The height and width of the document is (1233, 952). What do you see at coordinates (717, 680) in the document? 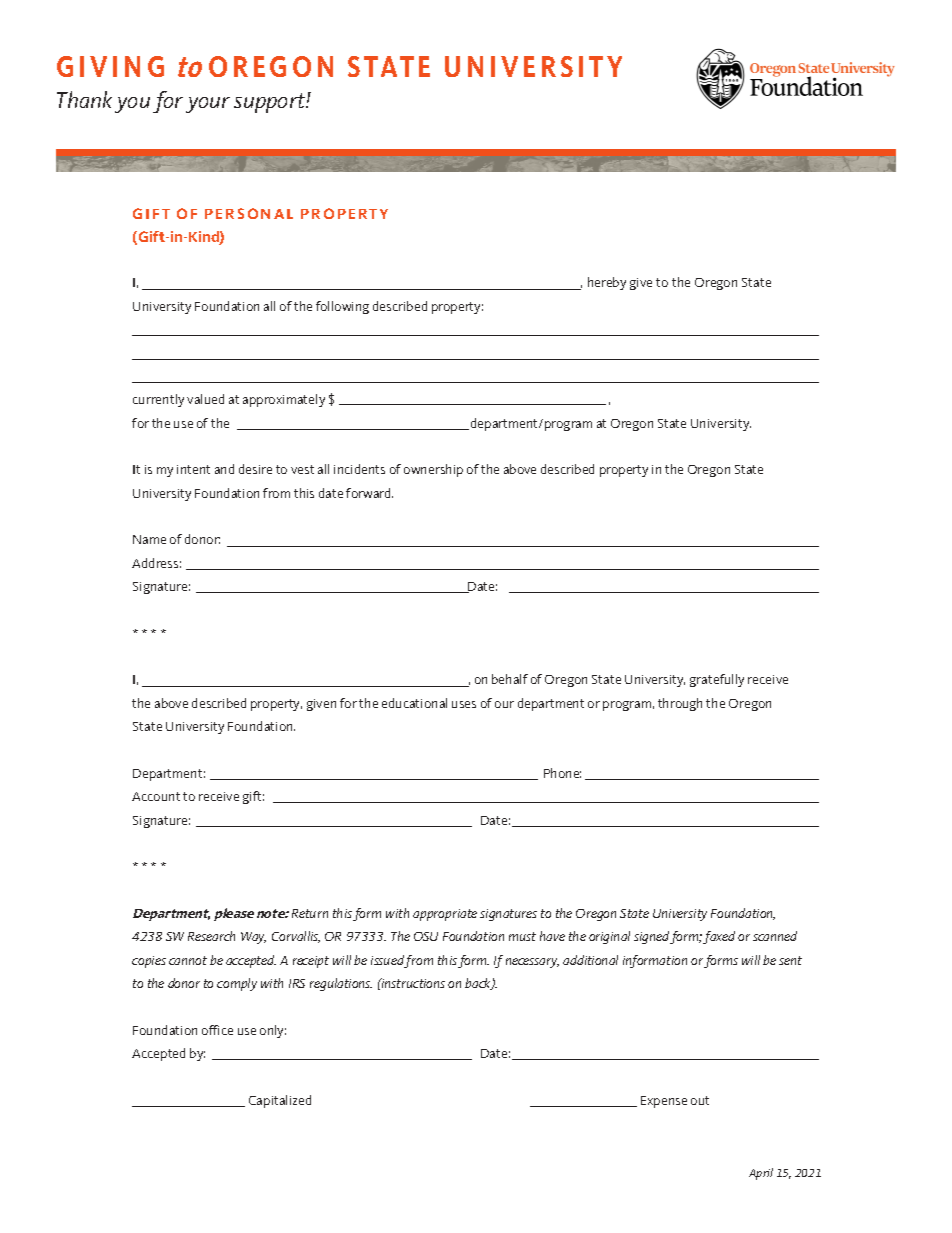
I see `gratefully` at bounding box center [717, 680].
